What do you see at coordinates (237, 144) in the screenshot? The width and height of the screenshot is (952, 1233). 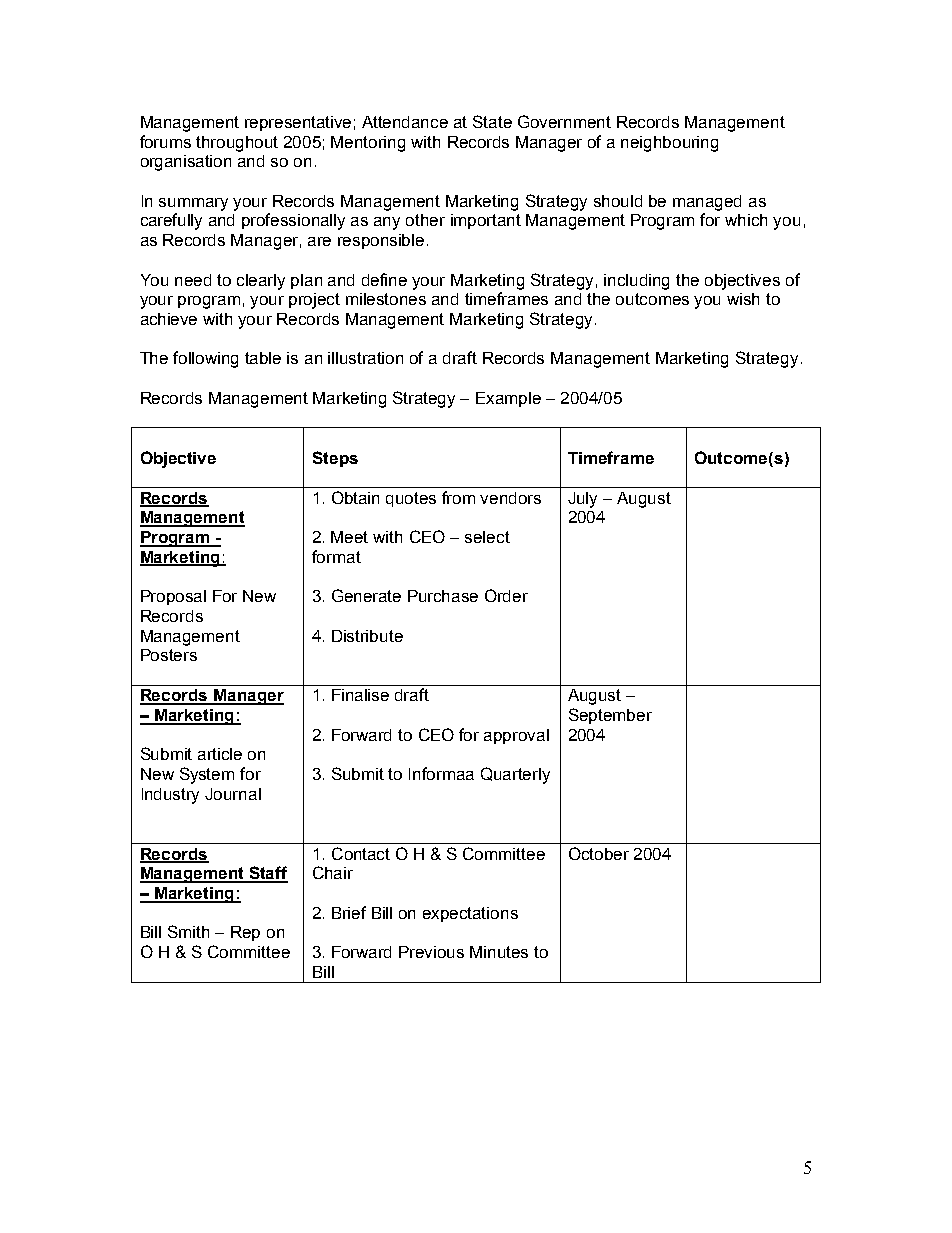 I see `throughout` at bounding box center [237, 144].
